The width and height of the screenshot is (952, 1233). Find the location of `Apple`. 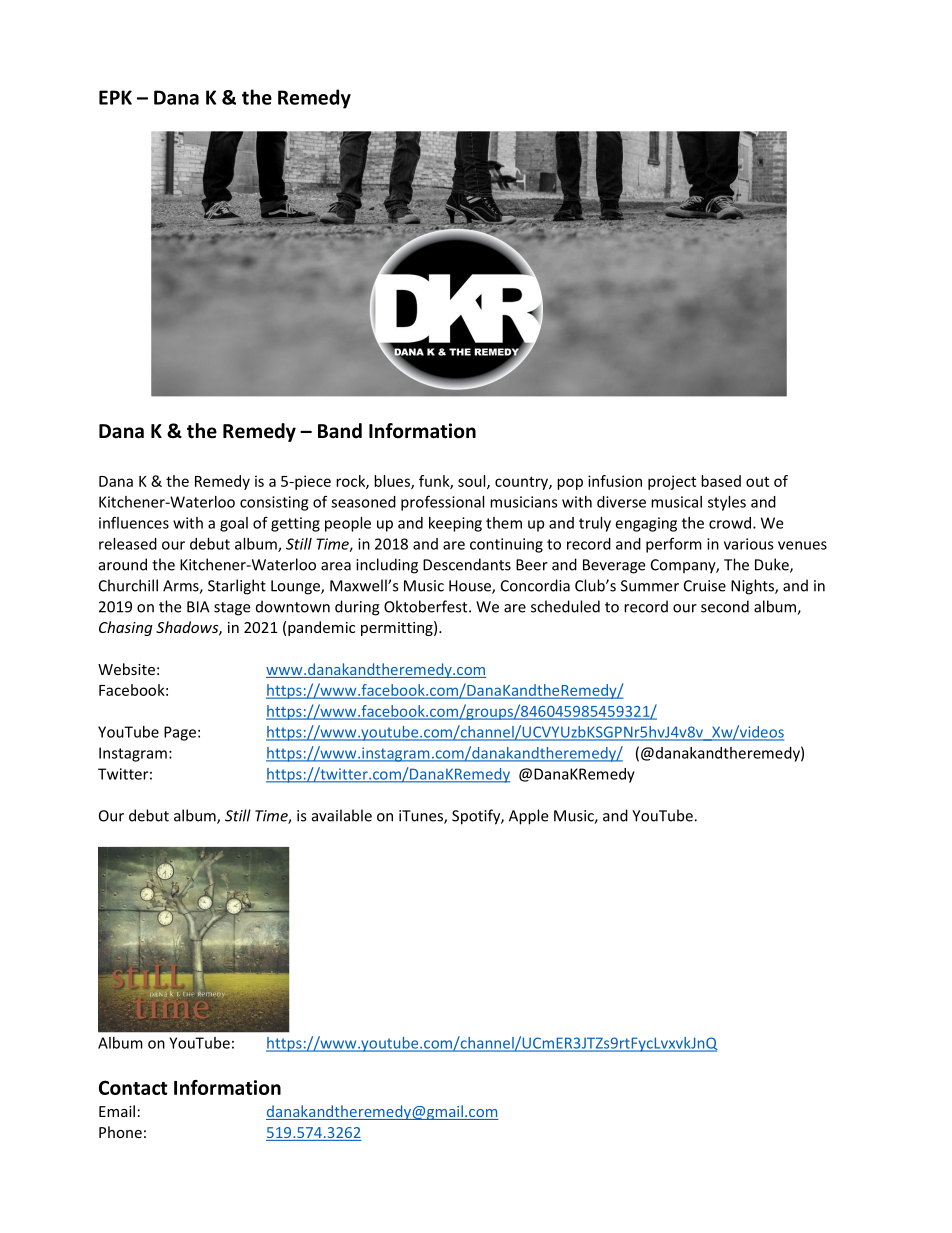

Apple is located at coordinates (528, 817).
